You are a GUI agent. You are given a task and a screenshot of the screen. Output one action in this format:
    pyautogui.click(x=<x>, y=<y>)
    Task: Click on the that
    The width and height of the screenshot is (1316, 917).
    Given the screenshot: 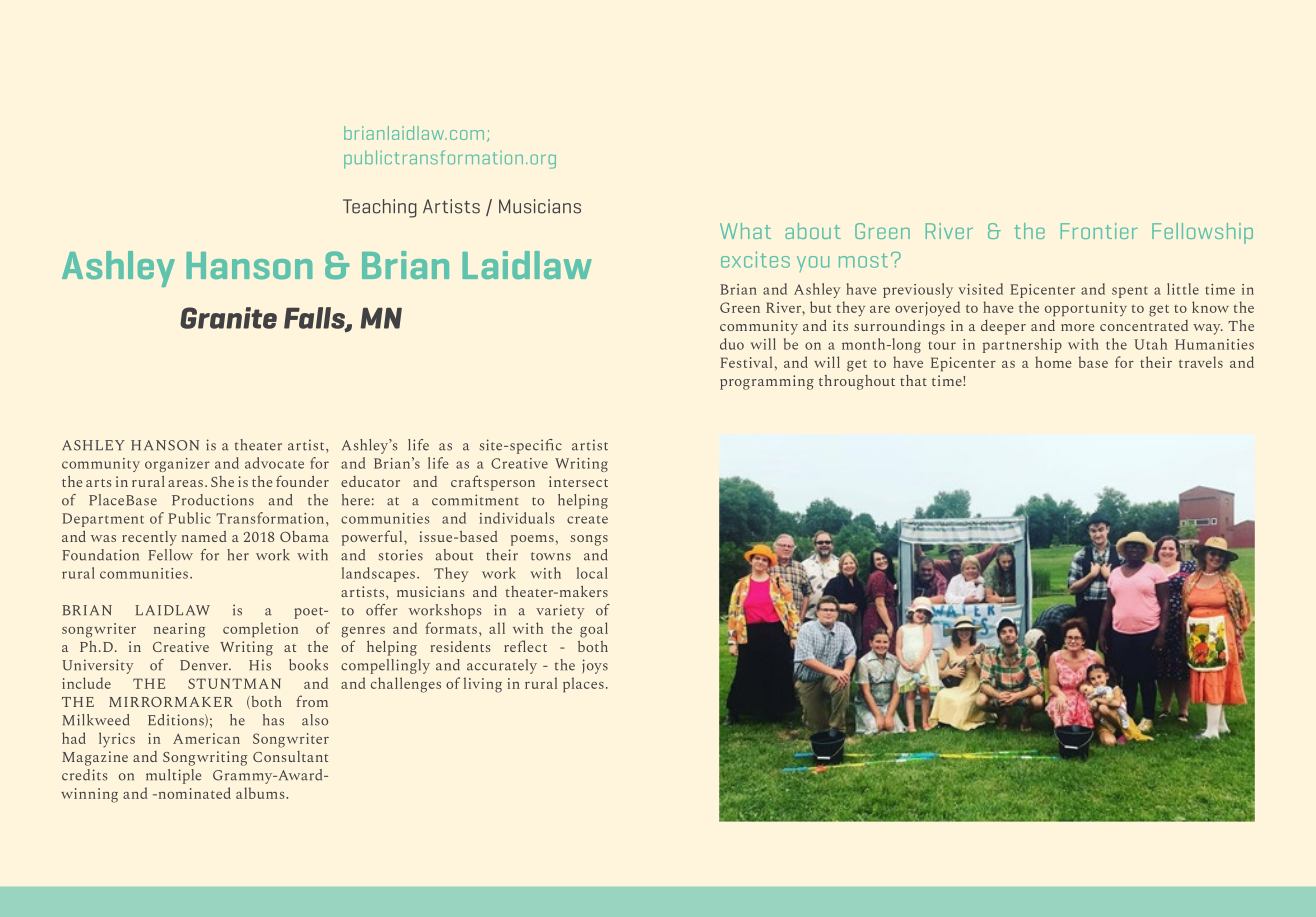 What is the action you would take?
    pyautogui.click(x=913, y=380)
